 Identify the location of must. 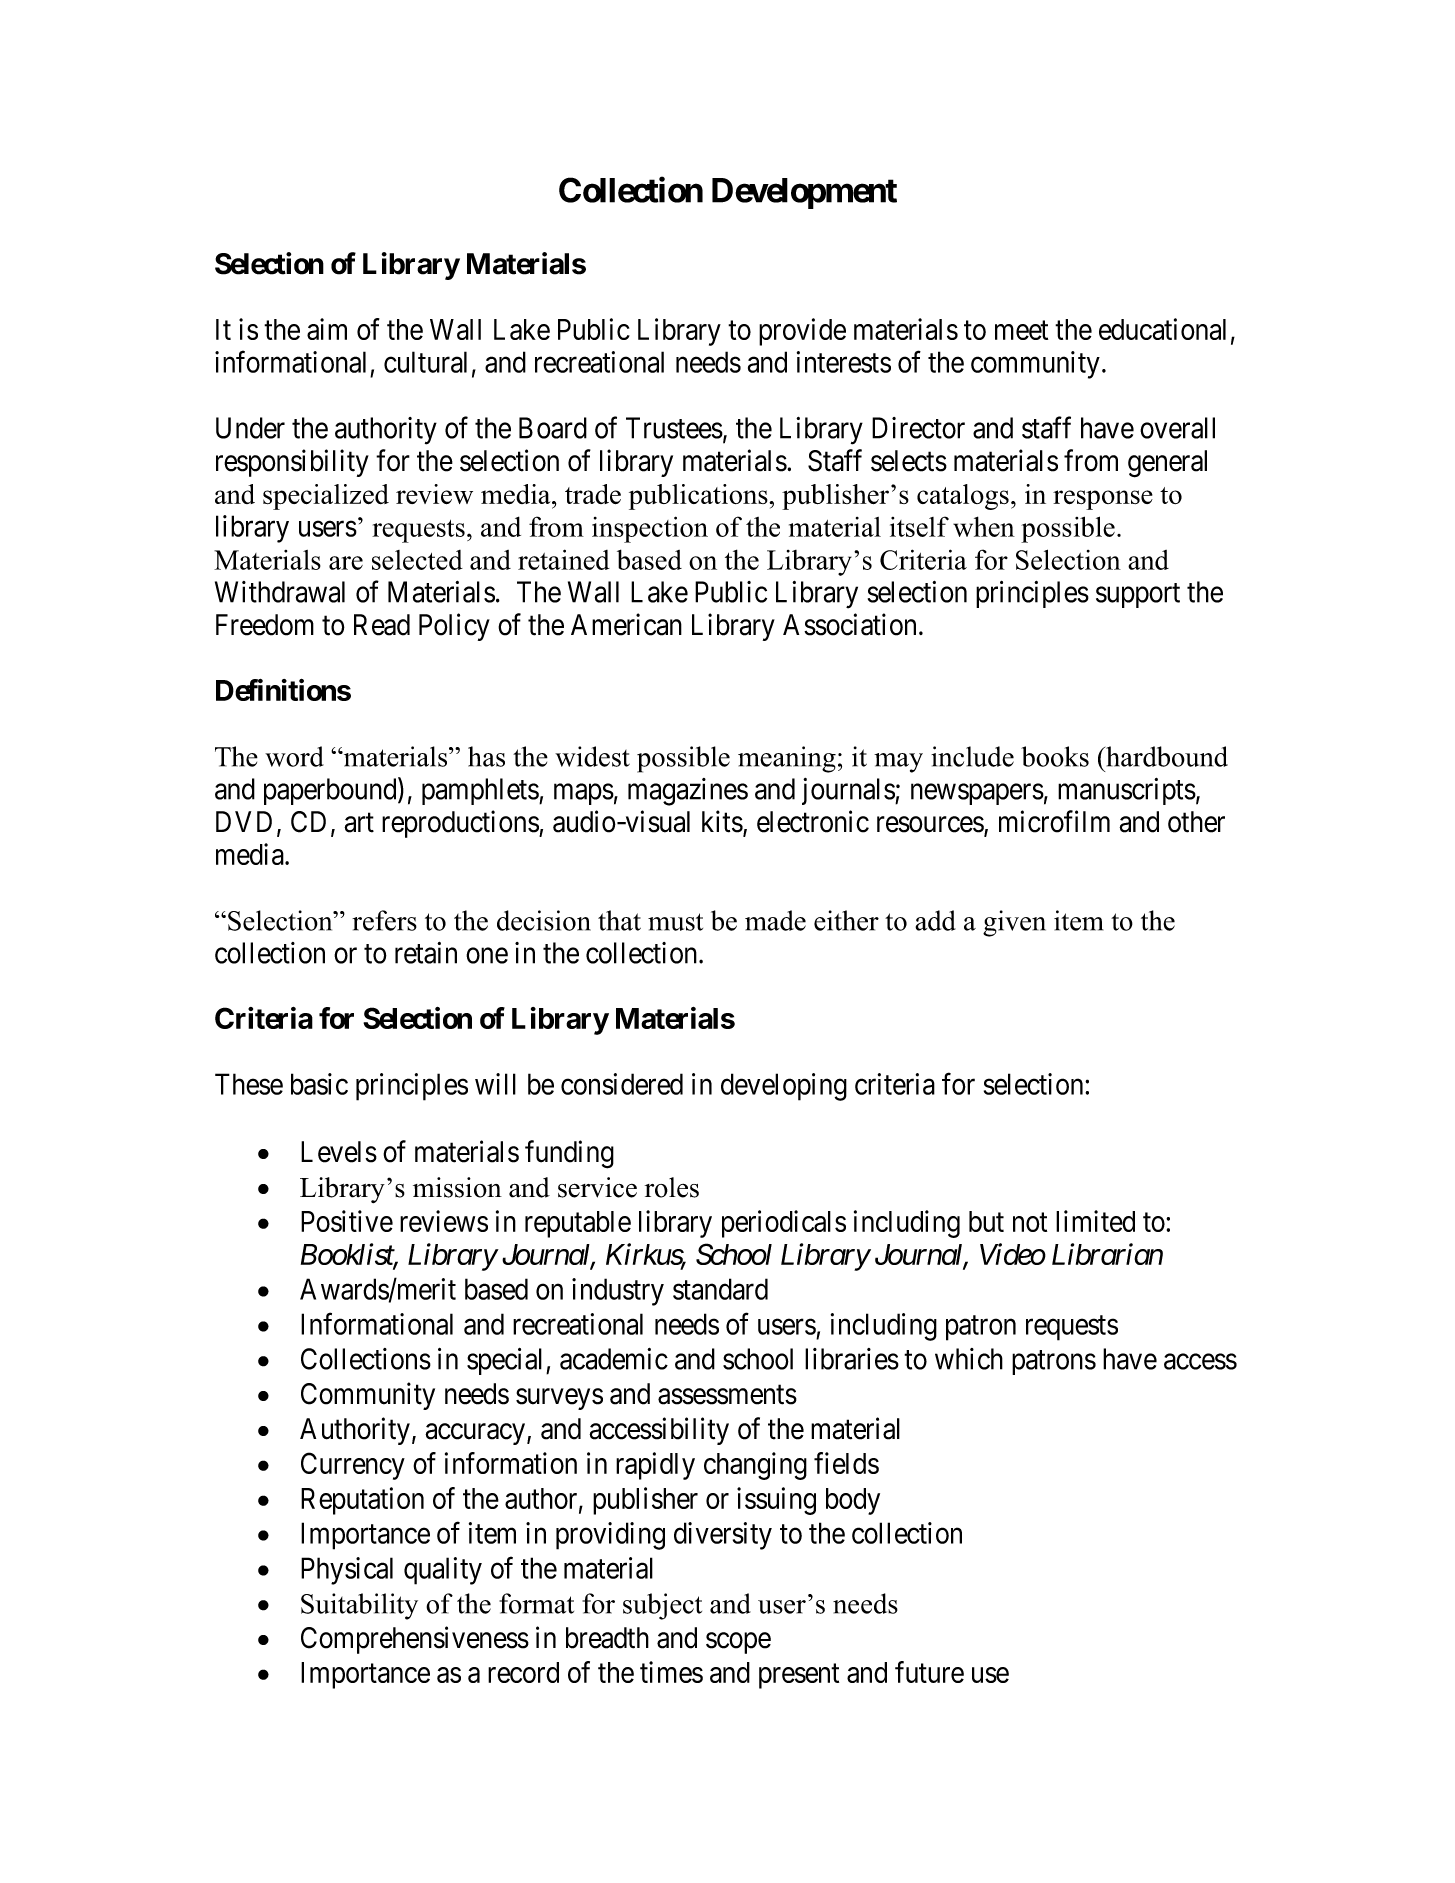
(675, 922).
